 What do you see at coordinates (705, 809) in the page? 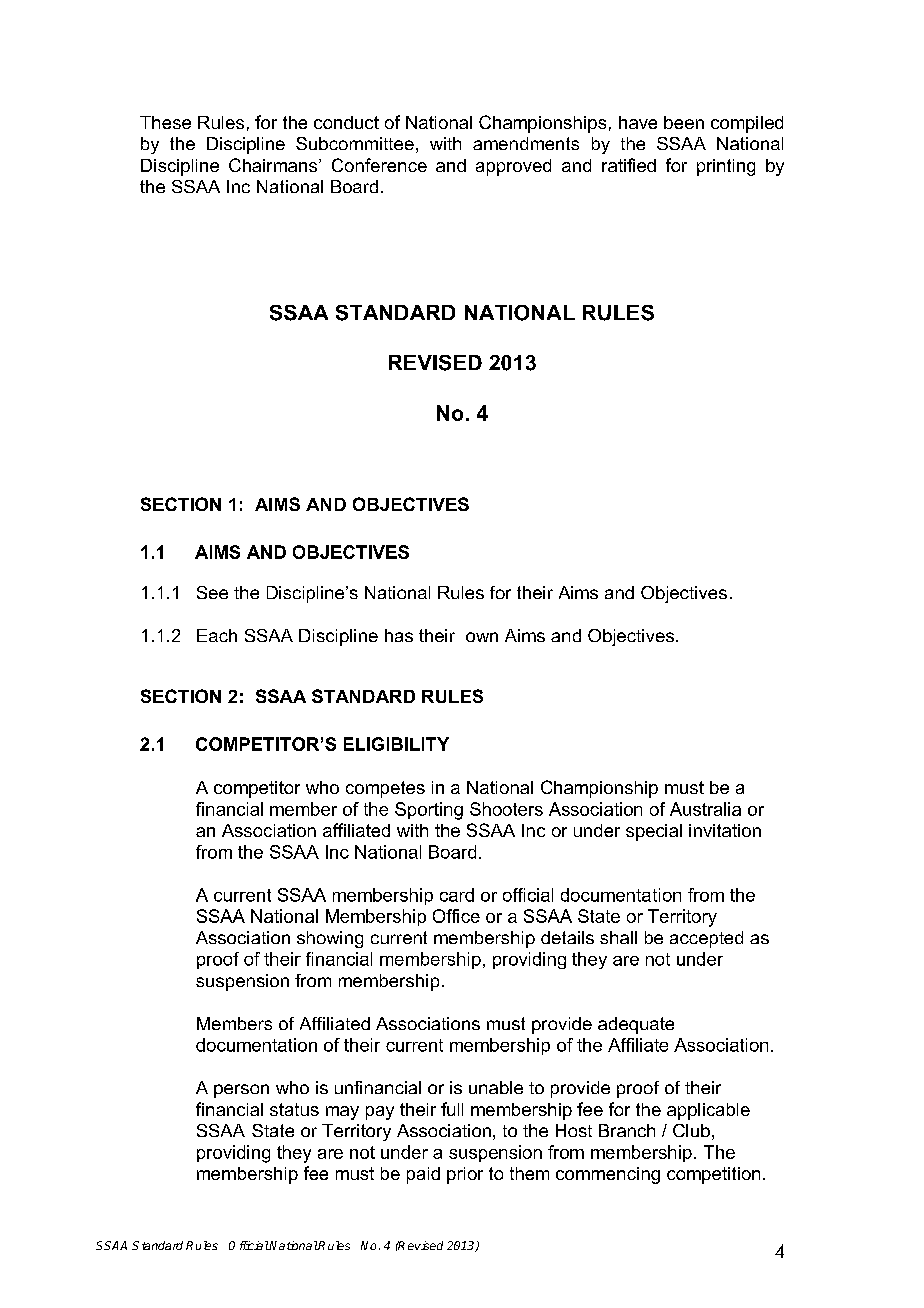
I see `Australia` at bounding box center [705, 809].
